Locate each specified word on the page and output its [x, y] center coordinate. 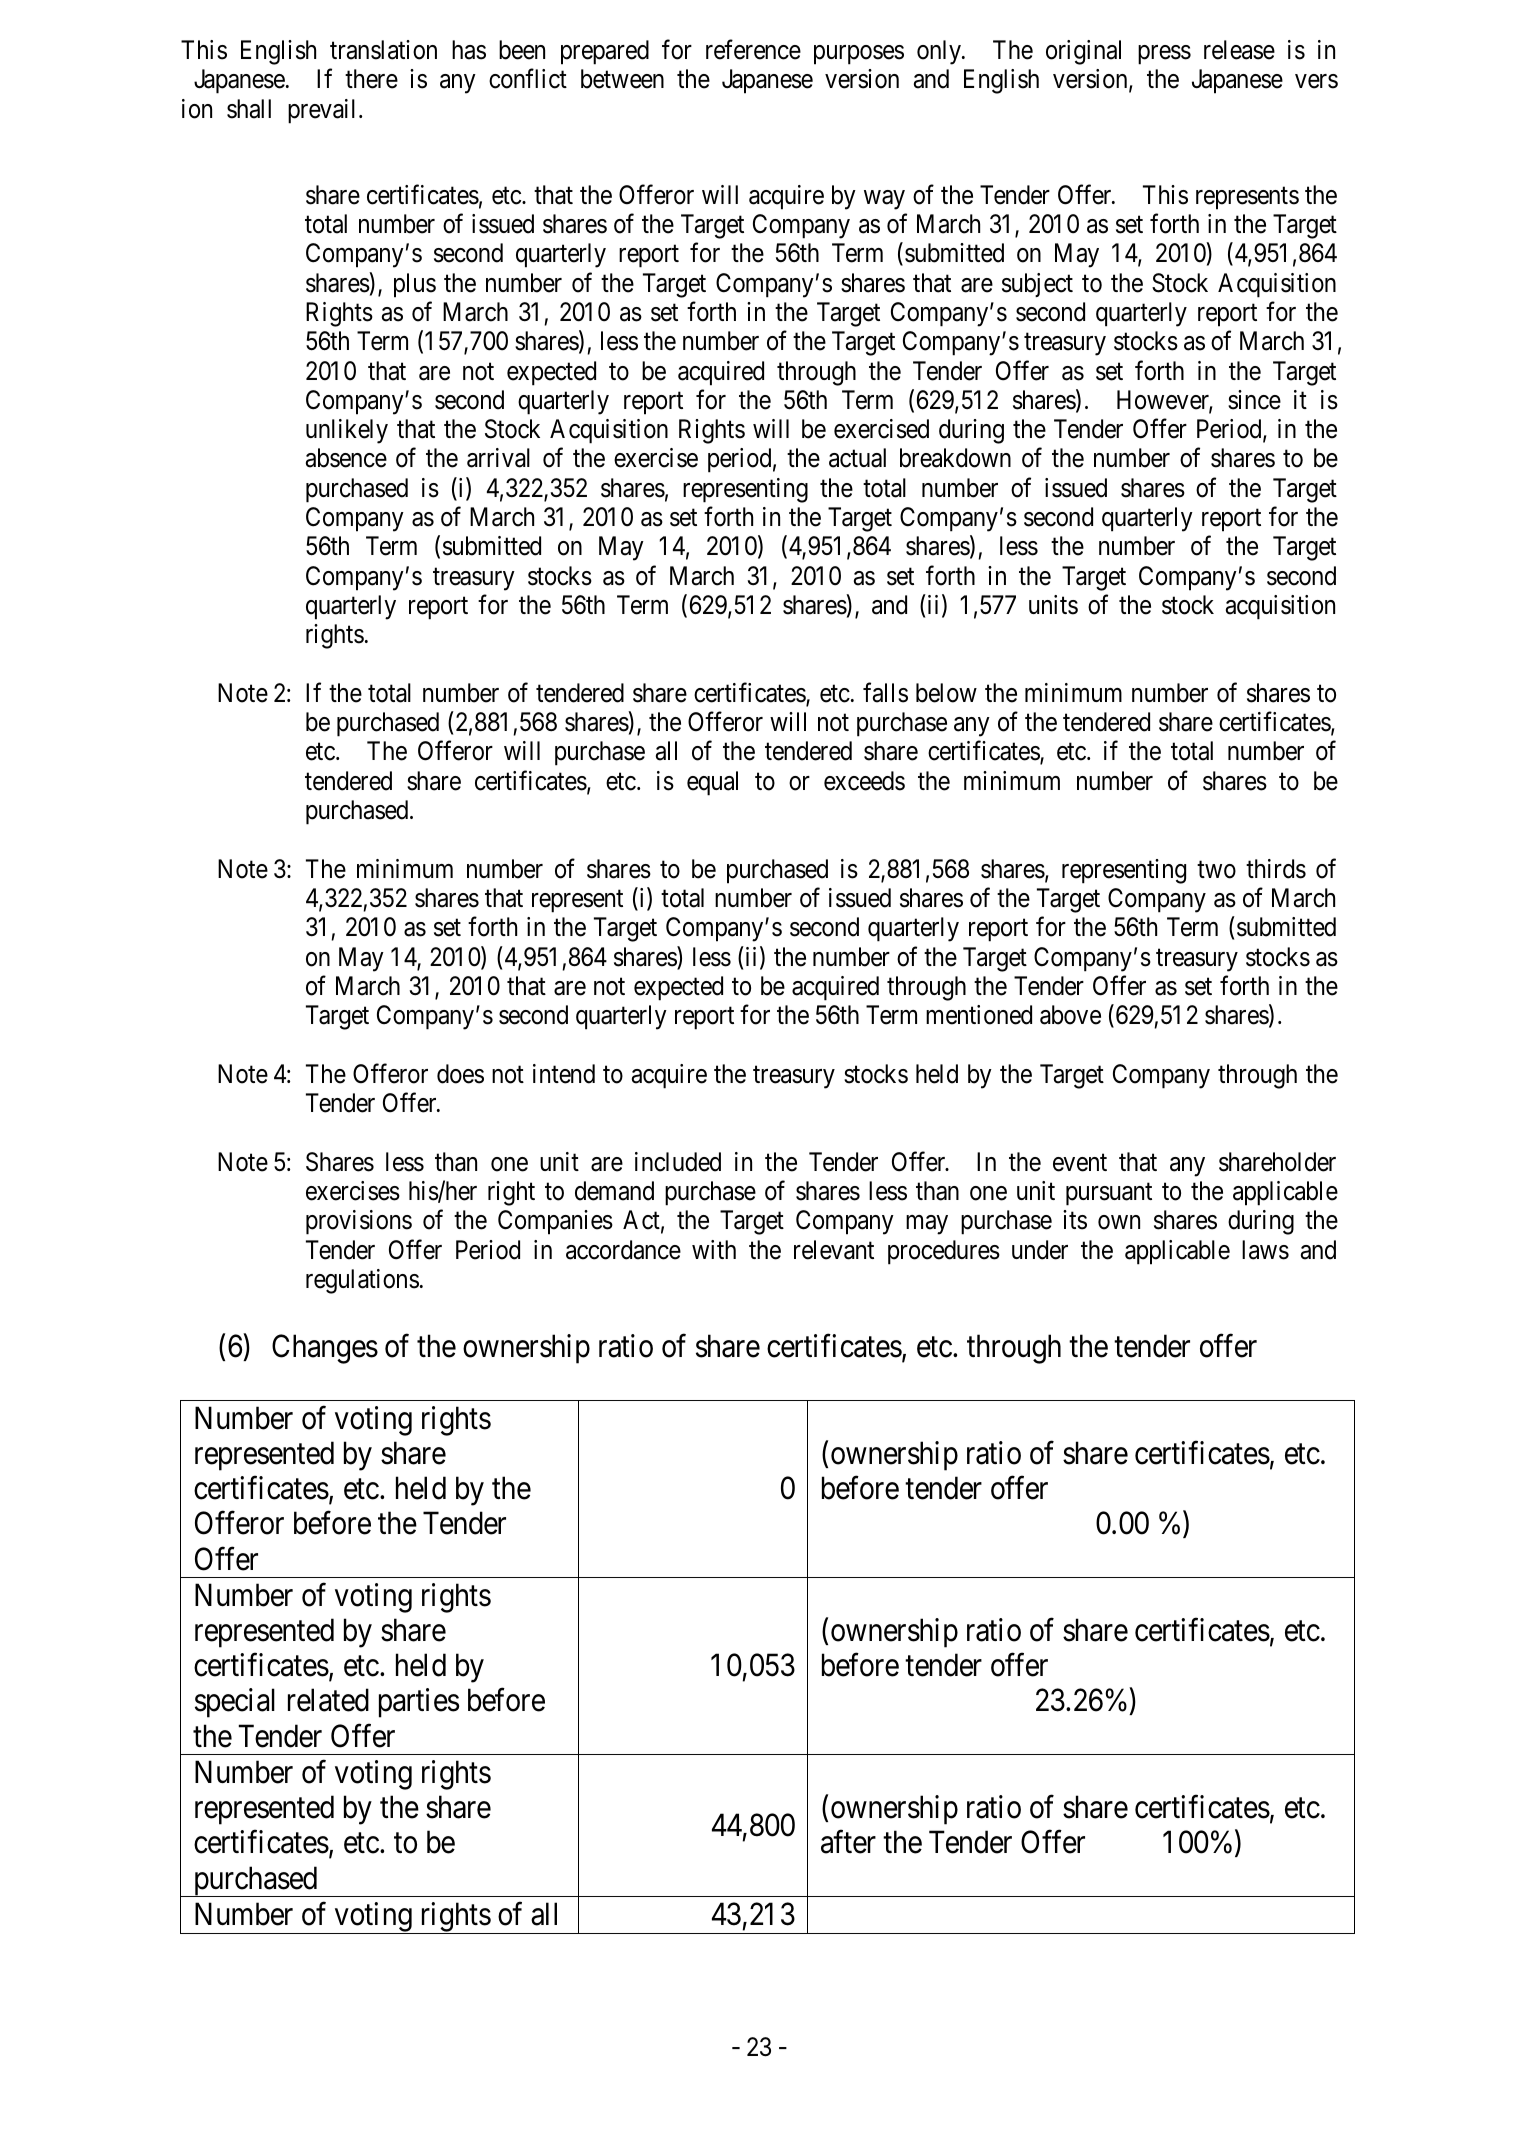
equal [712, 783]
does [460, 1074]
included [678, 1162]
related [328, 1700]
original [1083, 52]
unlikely [347, 431]
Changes [325, 1349]
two [1216, 870]
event [1080, 1163]
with [714, 1249]
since [1254, 400]
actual [857, 458]
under [1040, 1250]
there [371, 79]
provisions [359, 1222]
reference [753, 50]
